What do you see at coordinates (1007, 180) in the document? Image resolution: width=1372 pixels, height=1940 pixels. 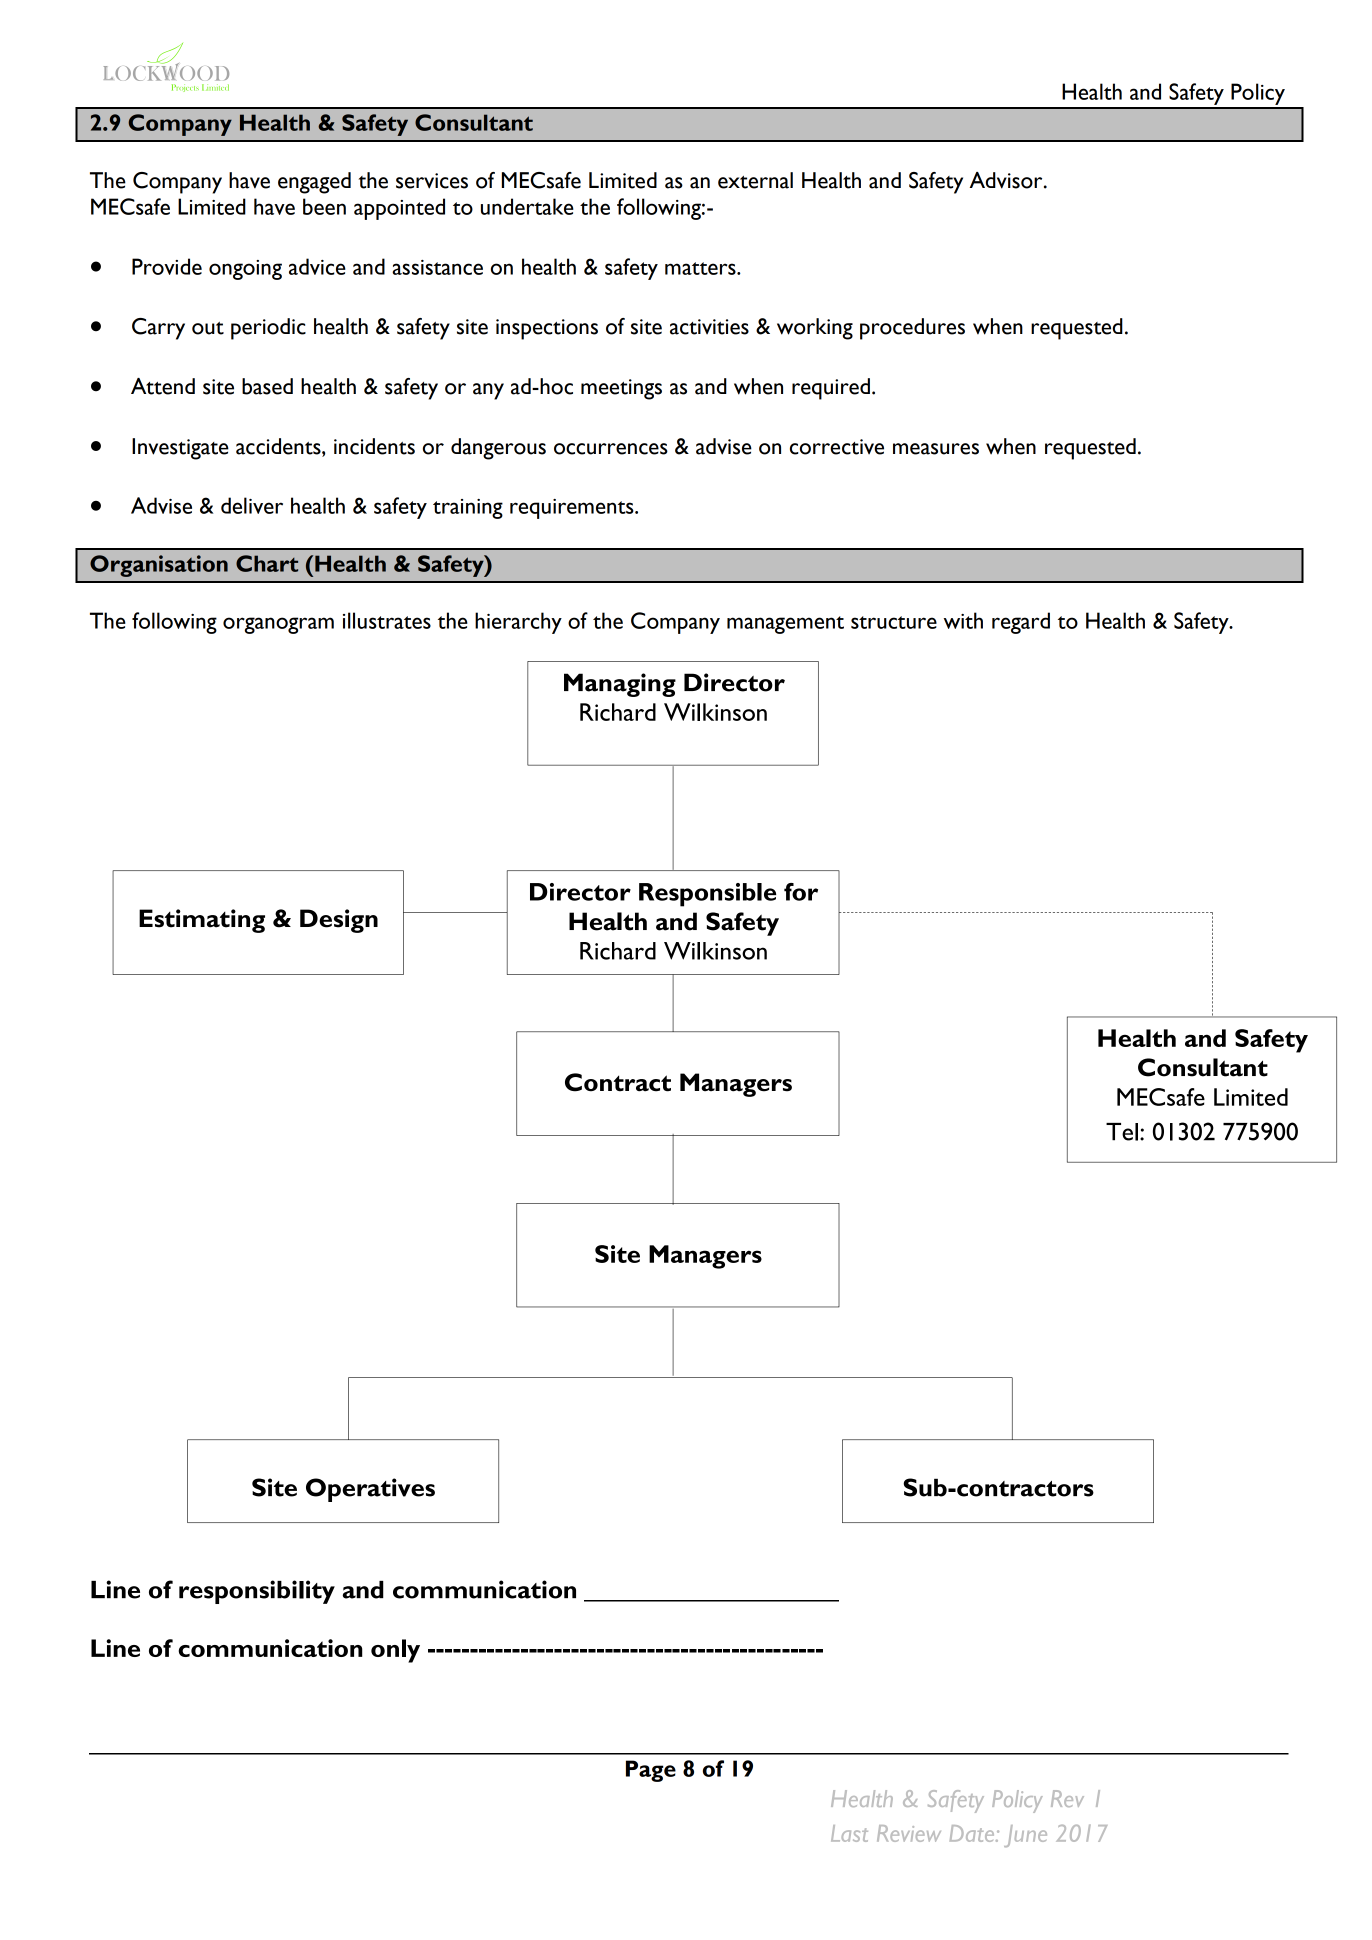 I see `Advisor` at bounding box center [1007, 180].
